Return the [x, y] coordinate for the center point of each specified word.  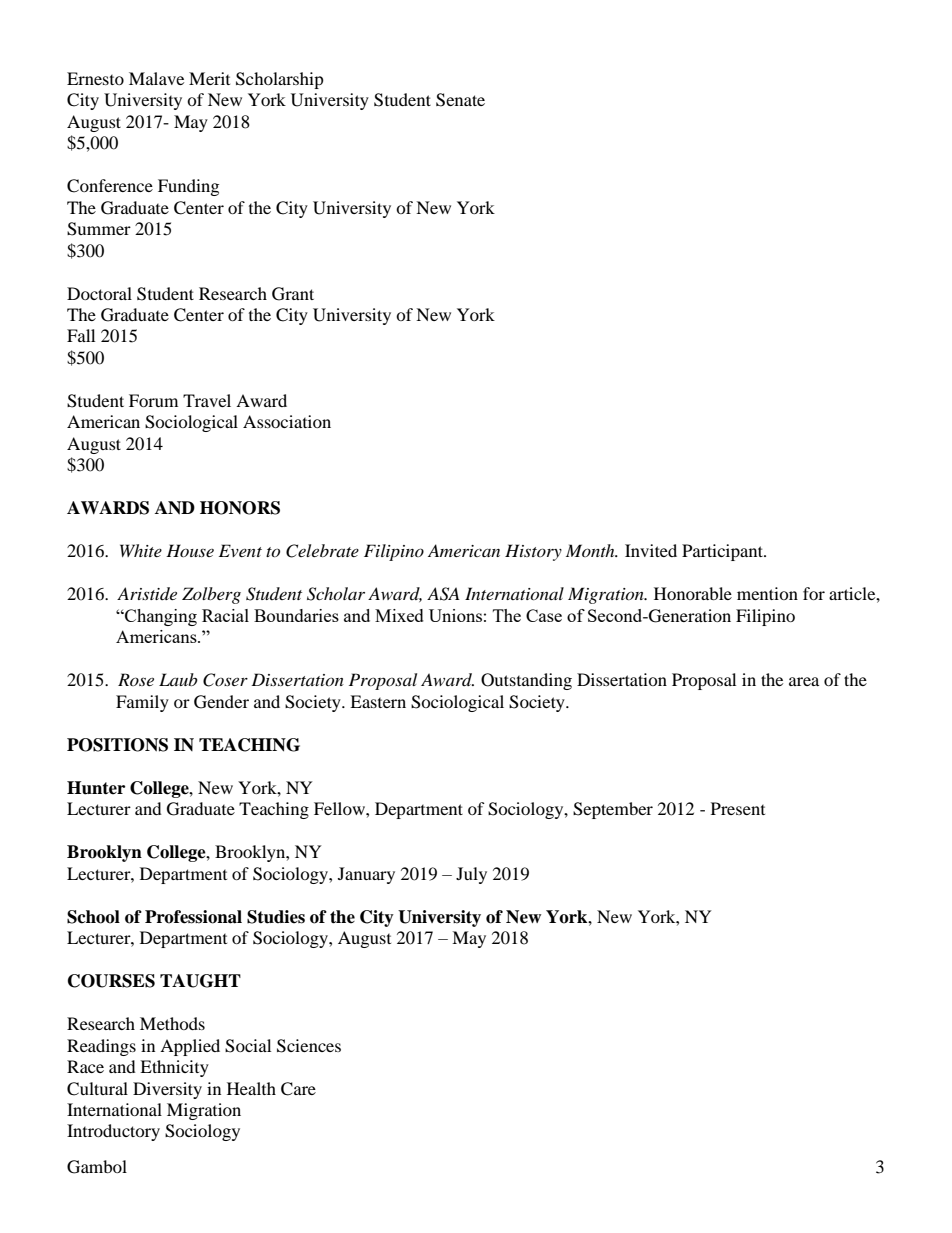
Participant [723, 552]
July [471, 875]
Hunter [96, 788]
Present [738, 808]
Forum [153, 400]
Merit [209, 78]
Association [287, 421]
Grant [293, 294]
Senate [460, 100]
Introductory [113, 1132]
